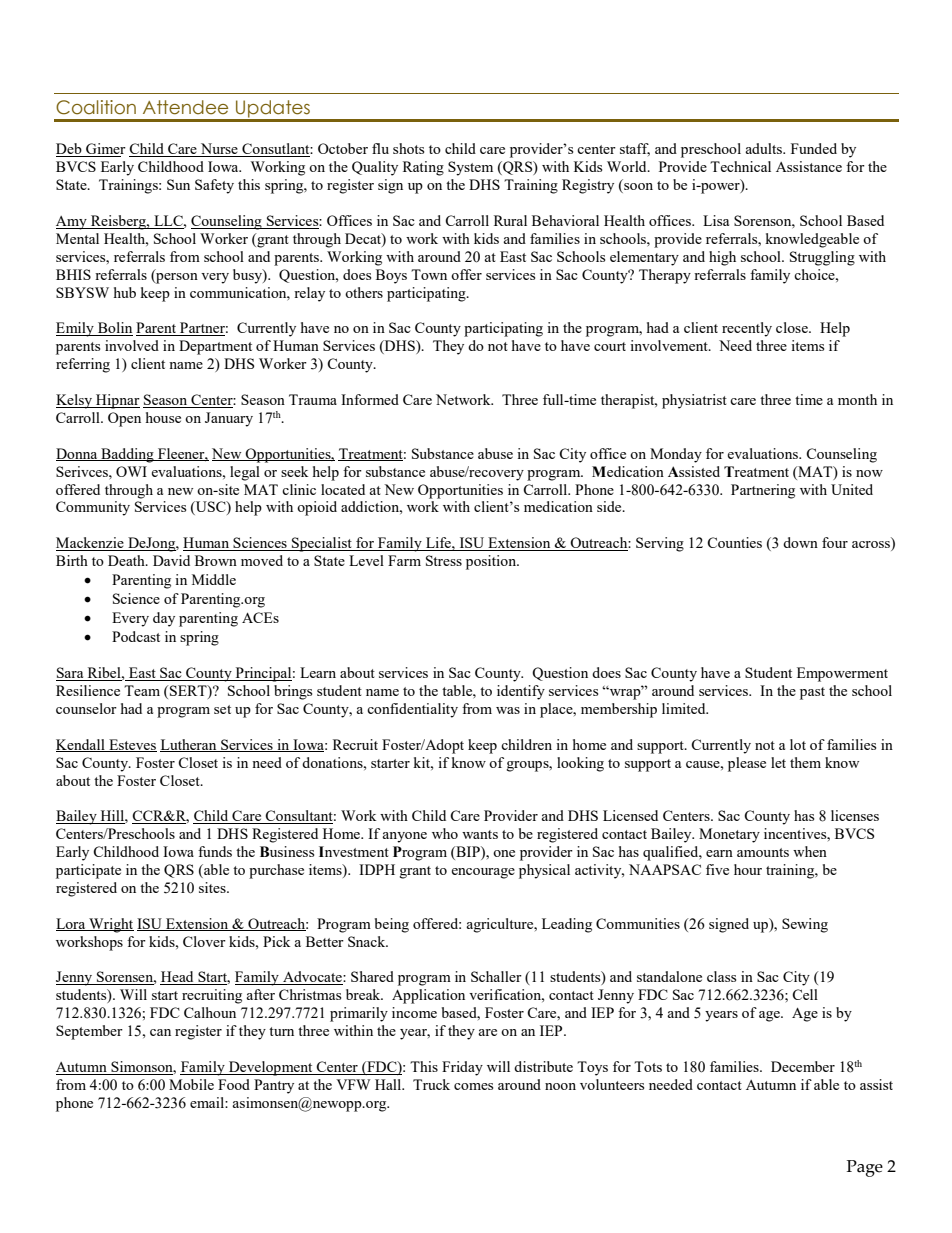 The image size is (952, 1233). What do you see at coordinates (747, 329) in the document?
I see `recently` at bounding box center [747, 329].
